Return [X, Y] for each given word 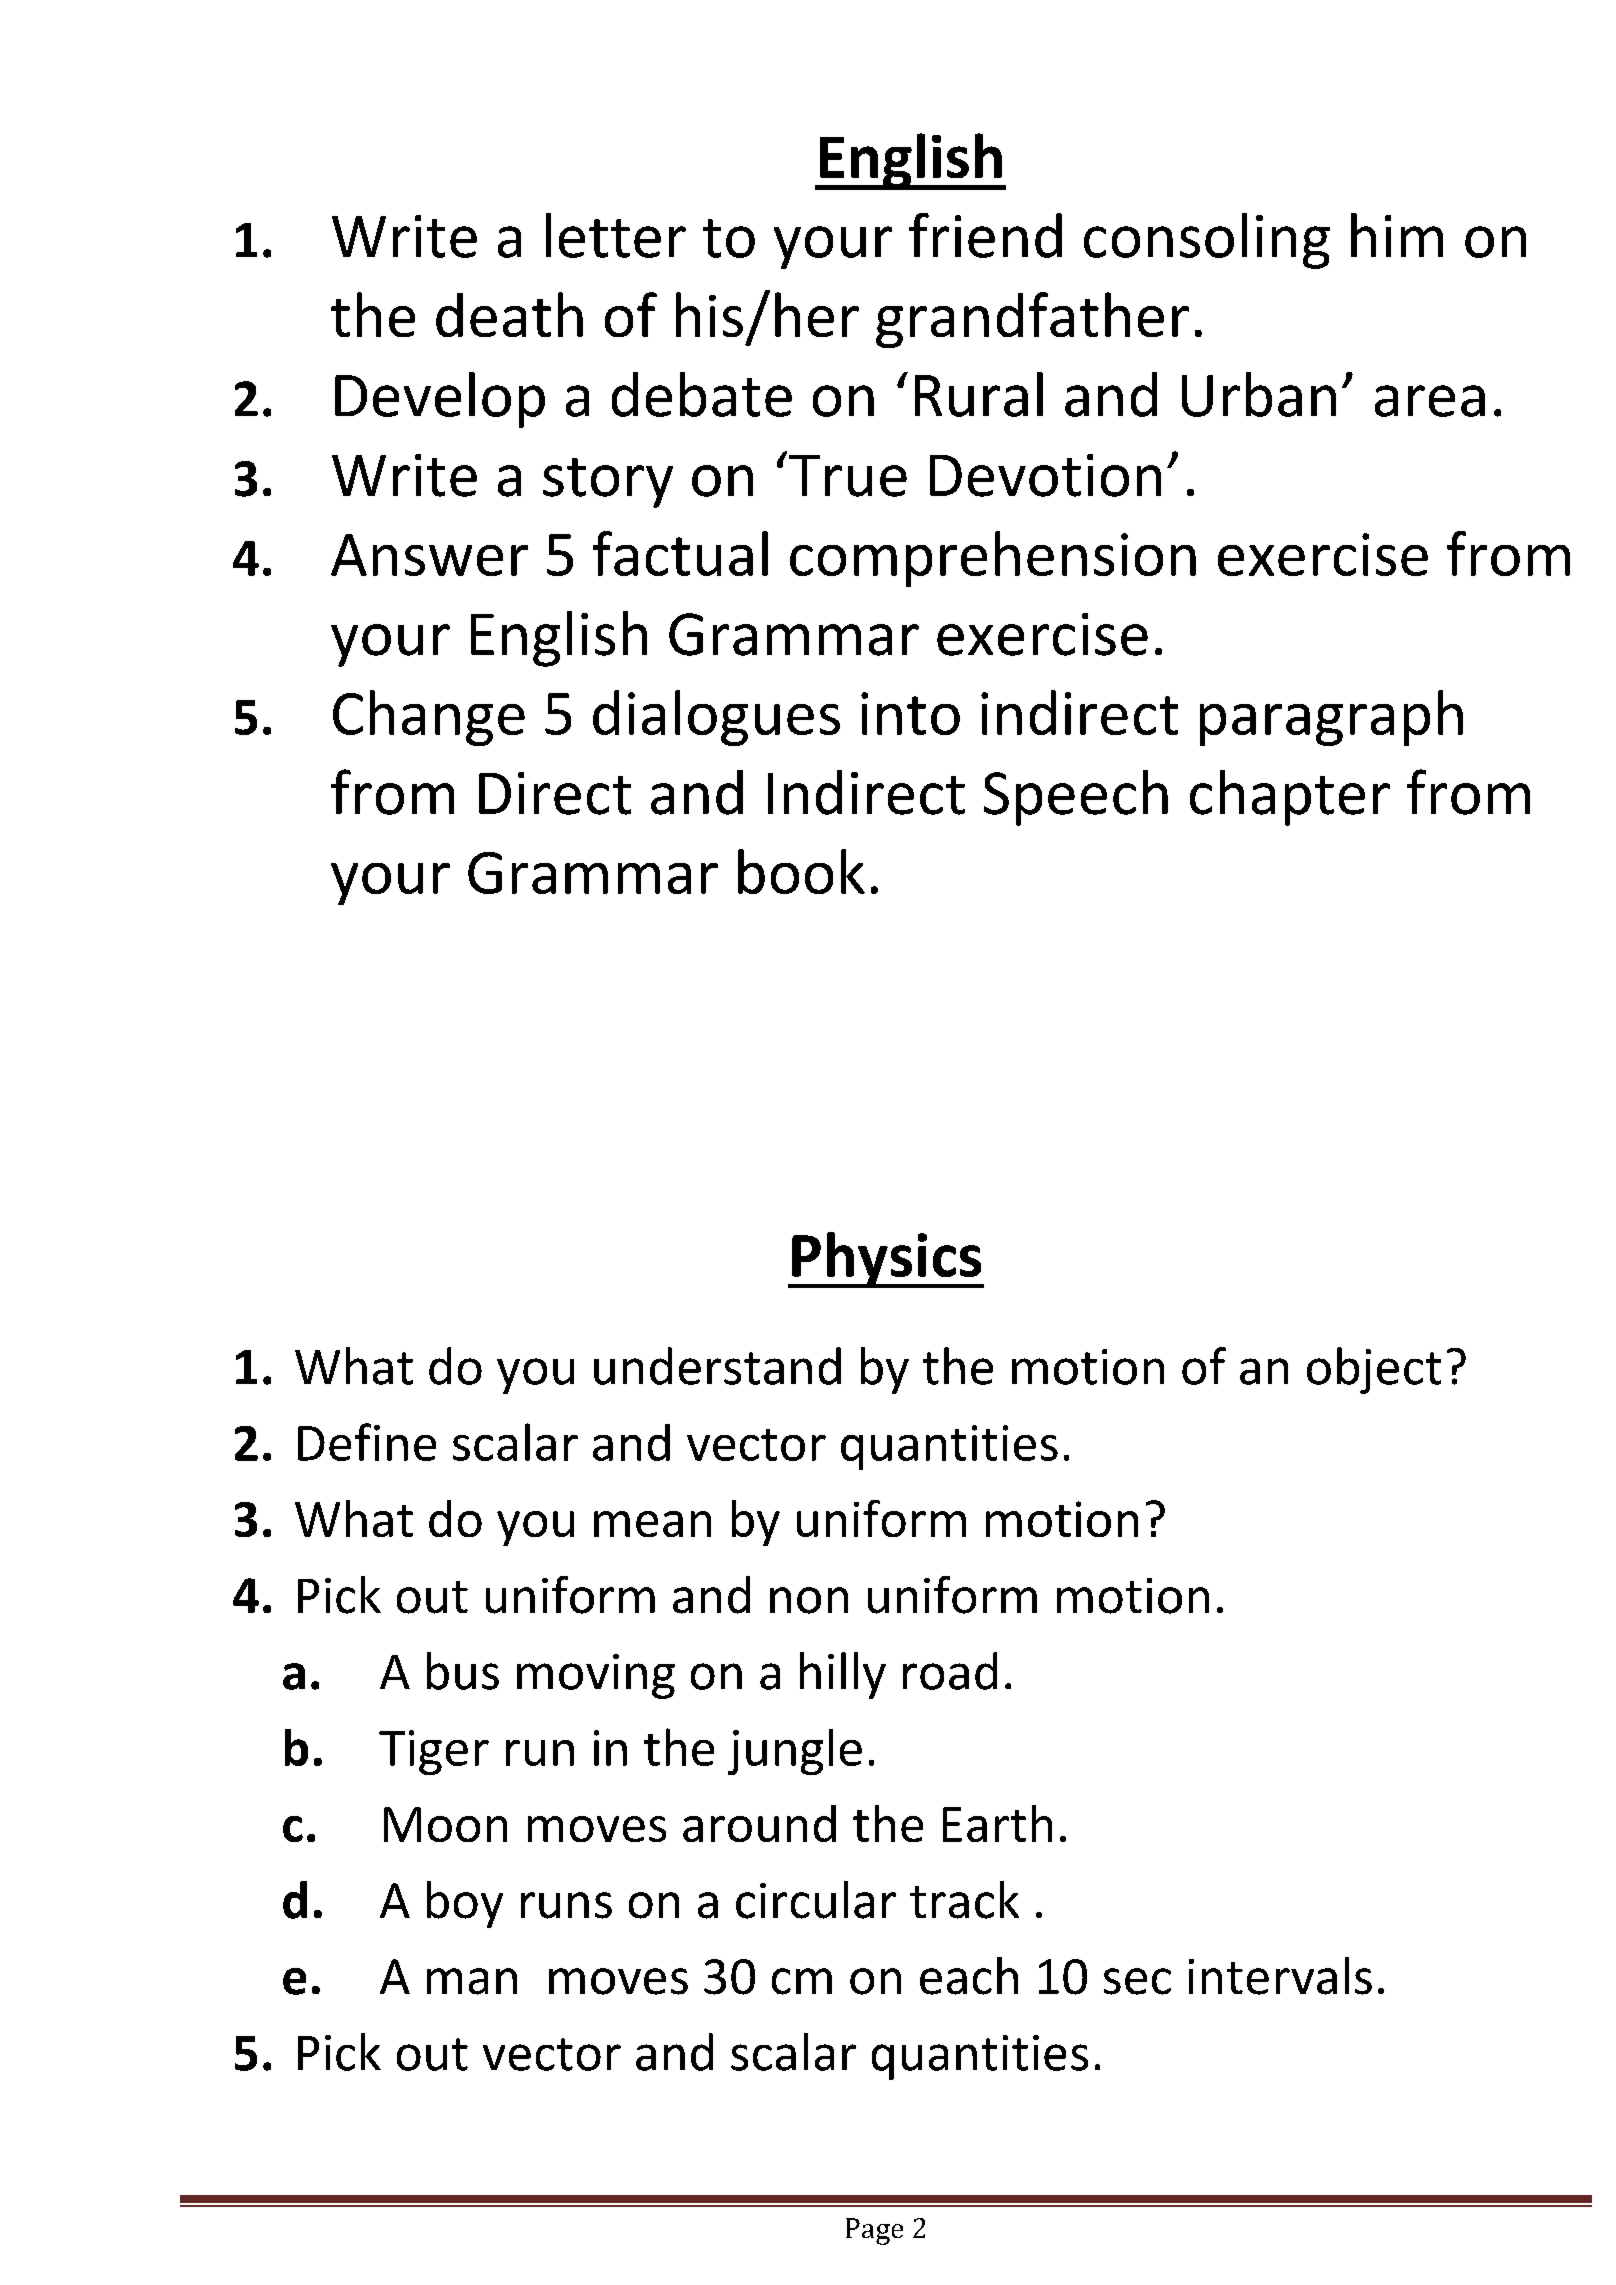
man [472, 1981]
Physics [887, 1260]
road [950, 1671]
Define [367, 1442]
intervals [1280, 1976]
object [1374, 1370]
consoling [1207, 241]
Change [429, 718]
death [509, 314]
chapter [1290, 798]
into [910, 713]
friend [985, 235]
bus [463, 1671]
